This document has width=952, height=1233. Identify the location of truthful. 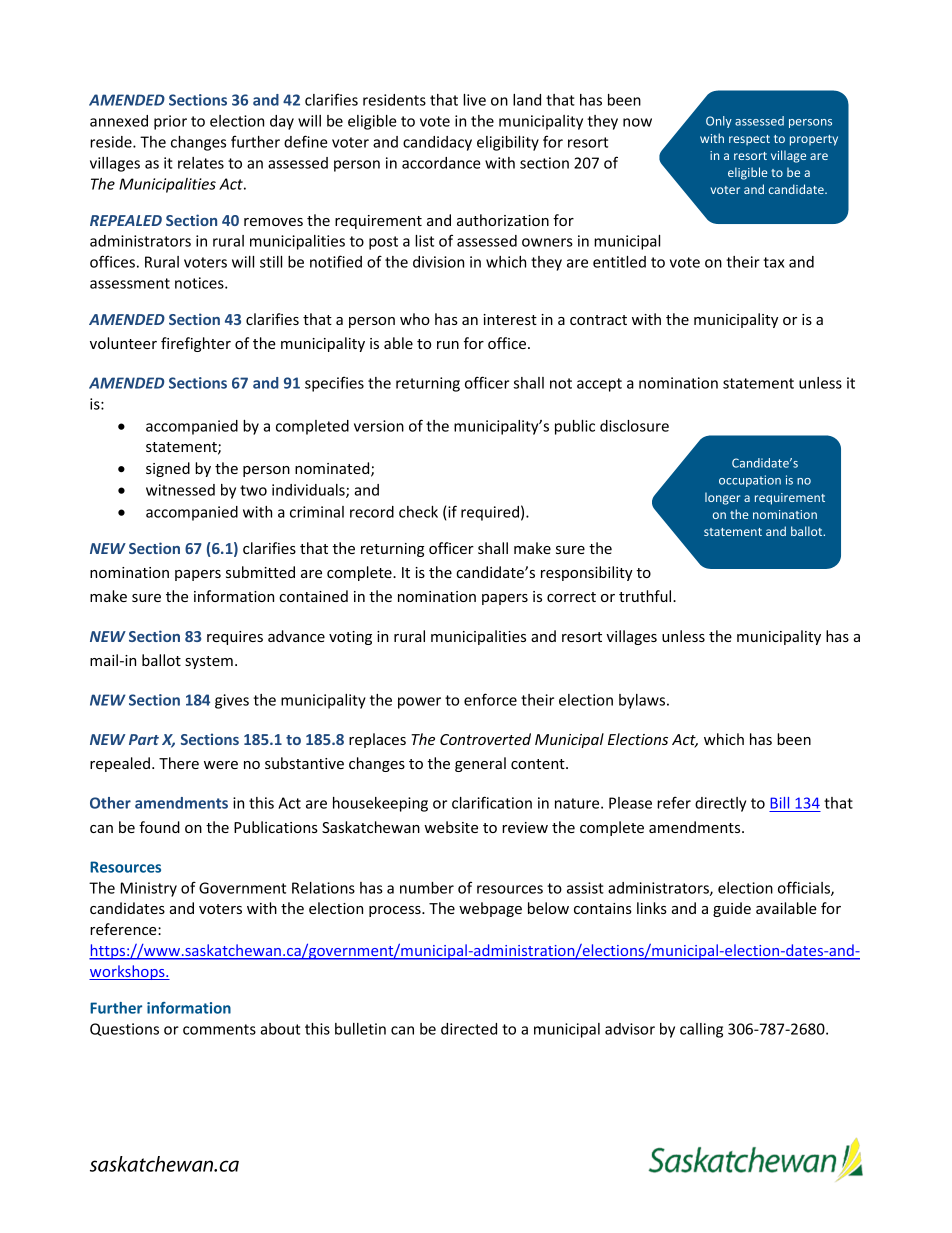
(646, 596).
